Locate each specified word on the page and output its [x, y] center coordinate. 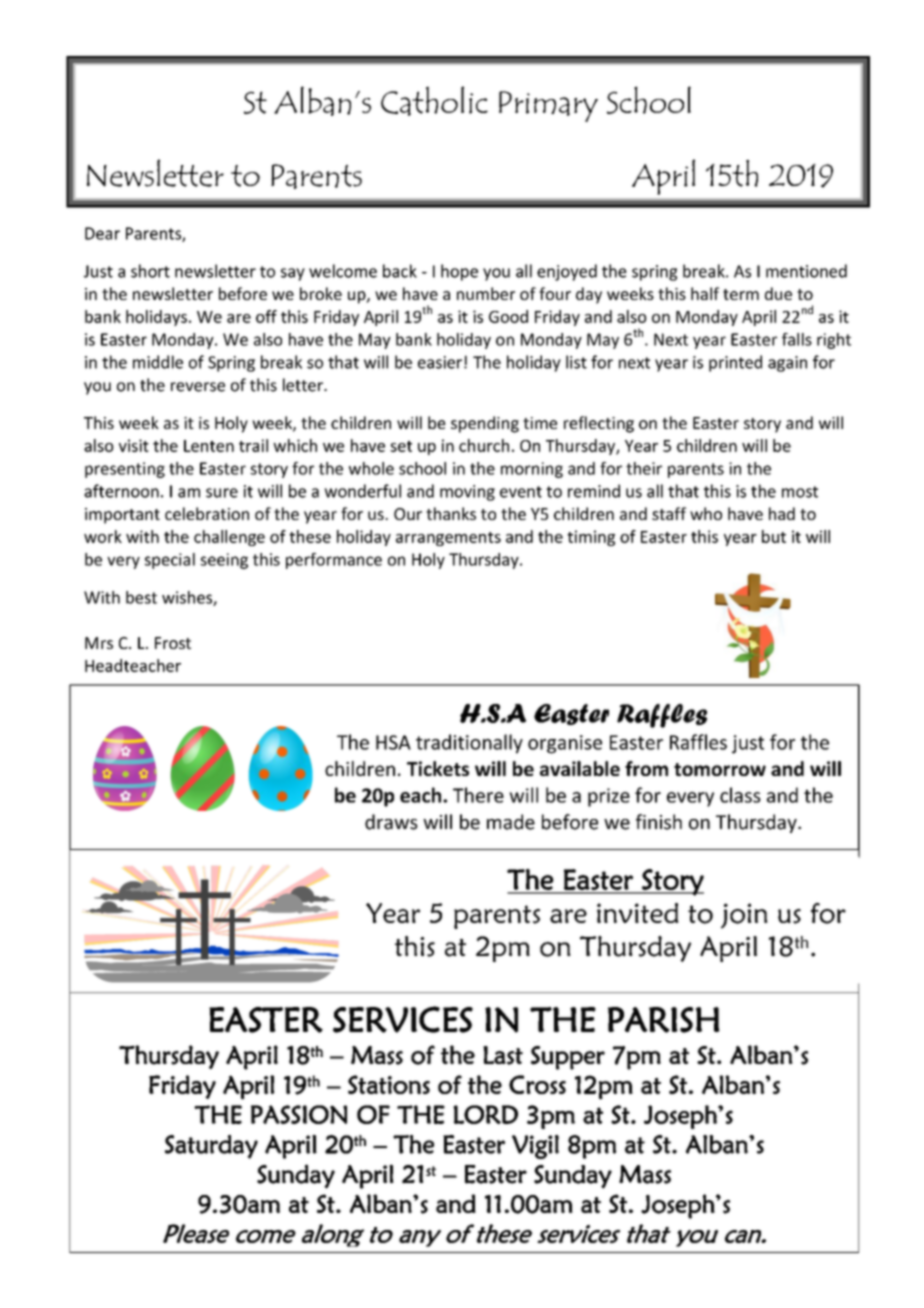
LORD [485, 1114]
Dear [102, 233]
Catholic [434, 101]
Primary [548, 106]
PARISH [664, 1020]
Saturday [211, 1147]
